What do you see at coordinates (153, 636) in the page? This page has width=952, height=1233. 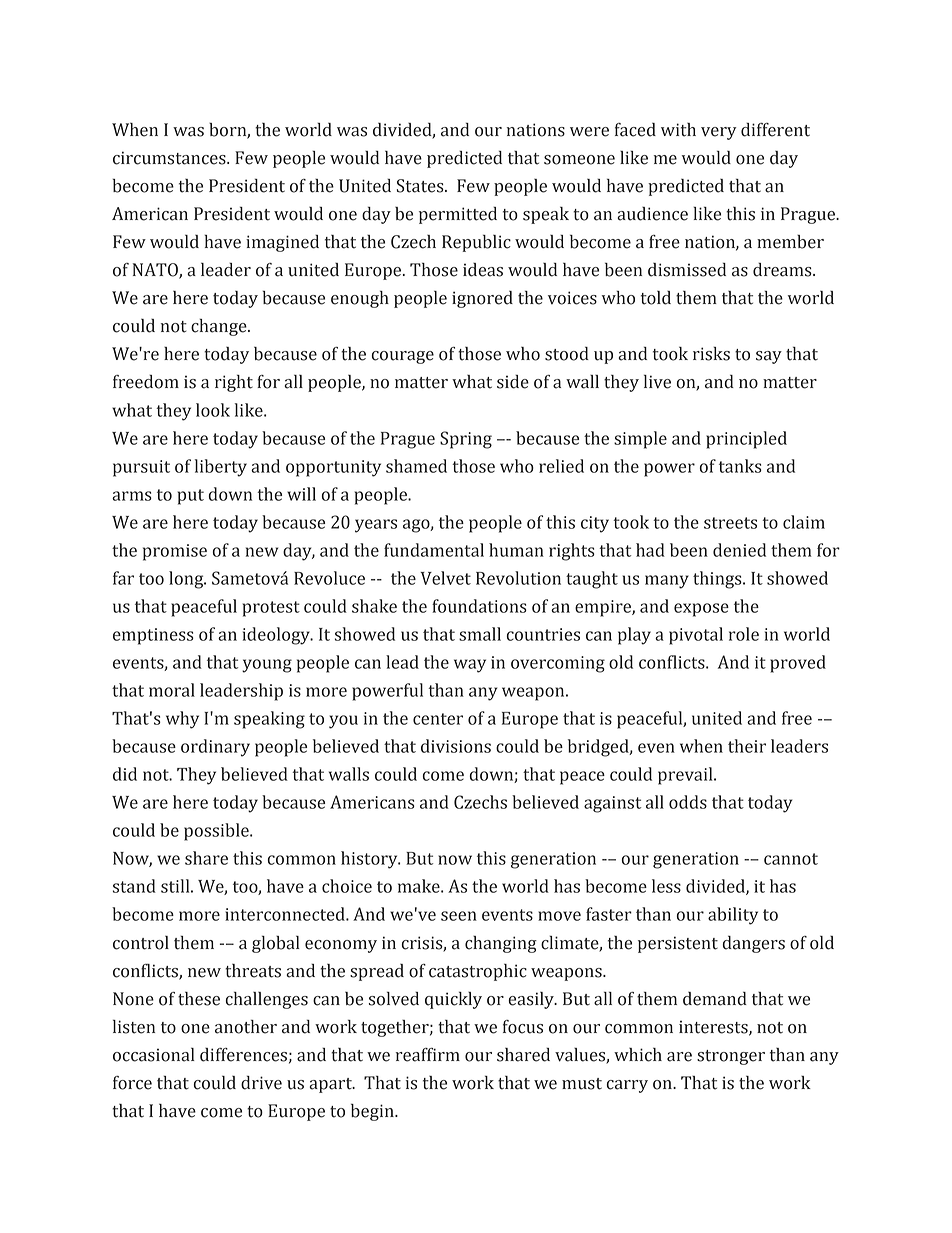 I see `emptiness` at bounding box center [153, 636].
